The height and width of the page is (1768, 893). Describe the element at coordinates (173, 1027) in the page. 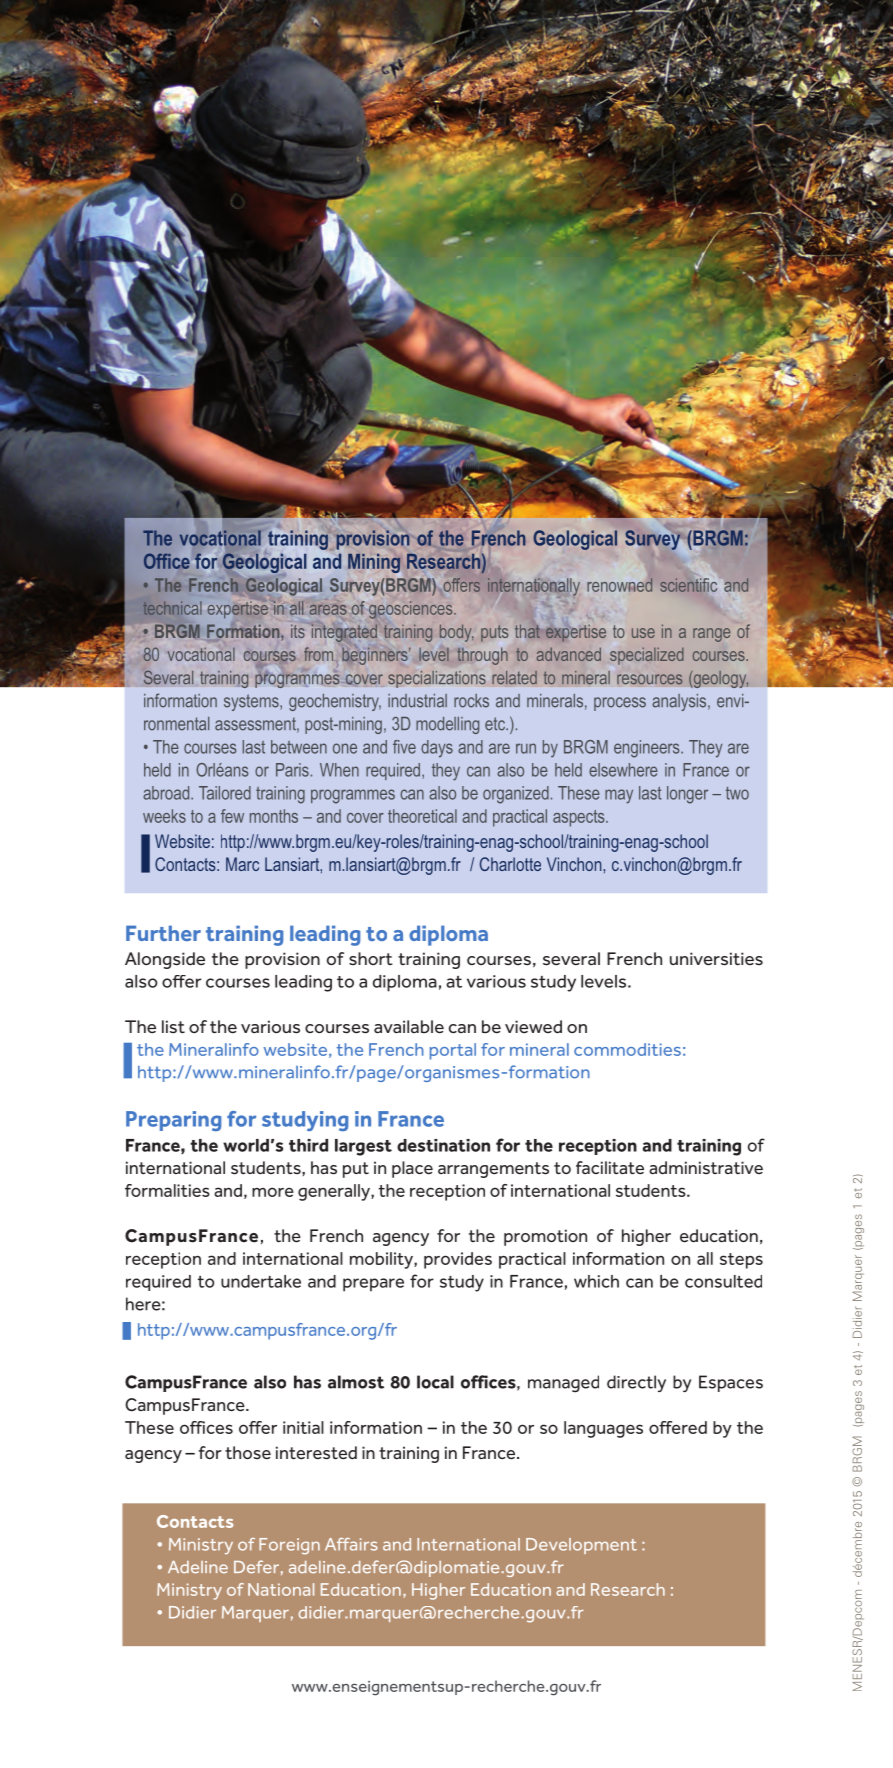

I see `list` at that location.
